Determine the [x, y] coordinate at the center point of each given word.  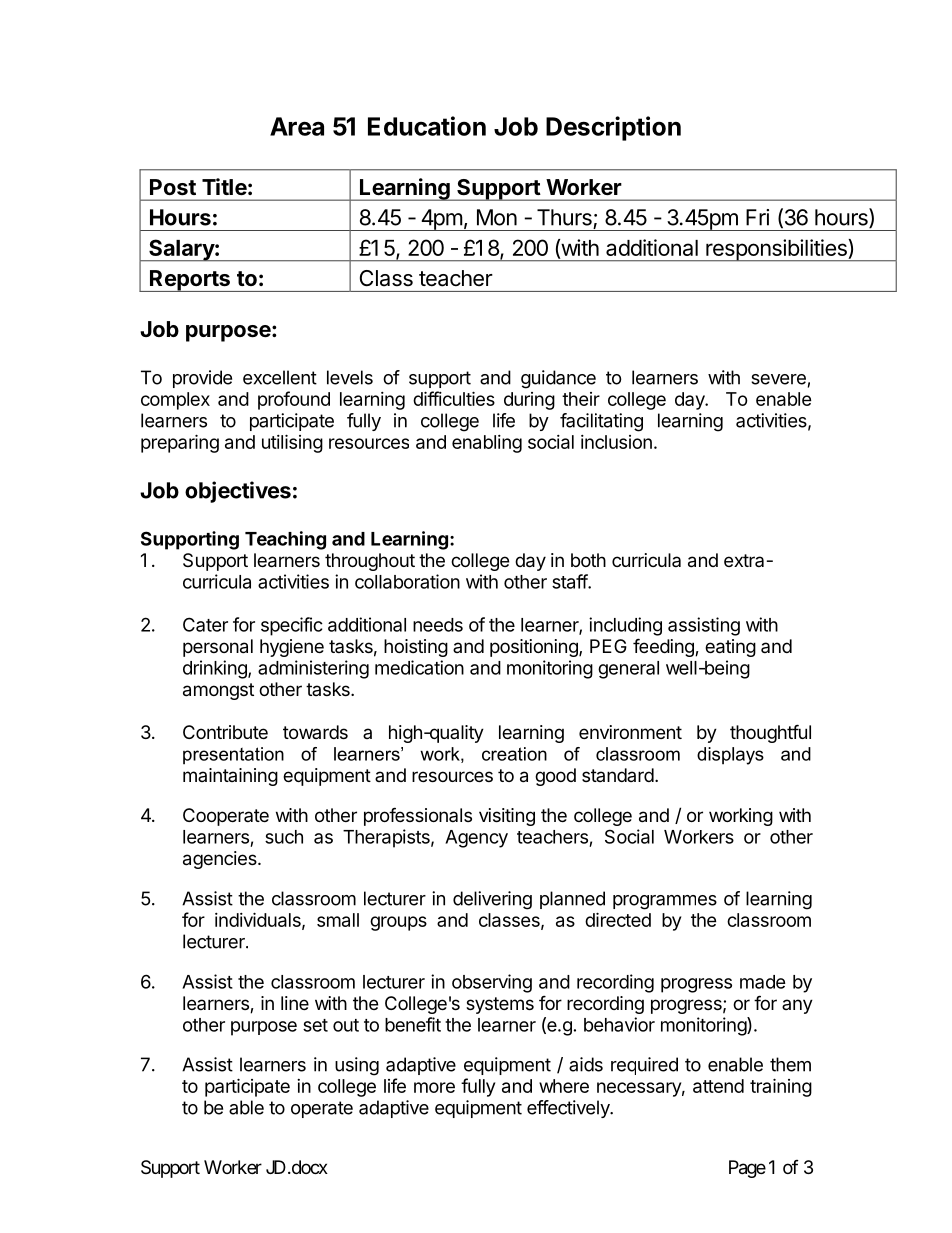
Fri [757, 217]
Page [747, 1169]
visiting [507, 817]
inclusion [616, 442]
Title [224, 187]
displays [730, 756]
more [434, 1087]
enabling [487, 444]
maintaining [230, 777]
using [357, 1066]
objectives [238, 492]
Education [427, 126]
